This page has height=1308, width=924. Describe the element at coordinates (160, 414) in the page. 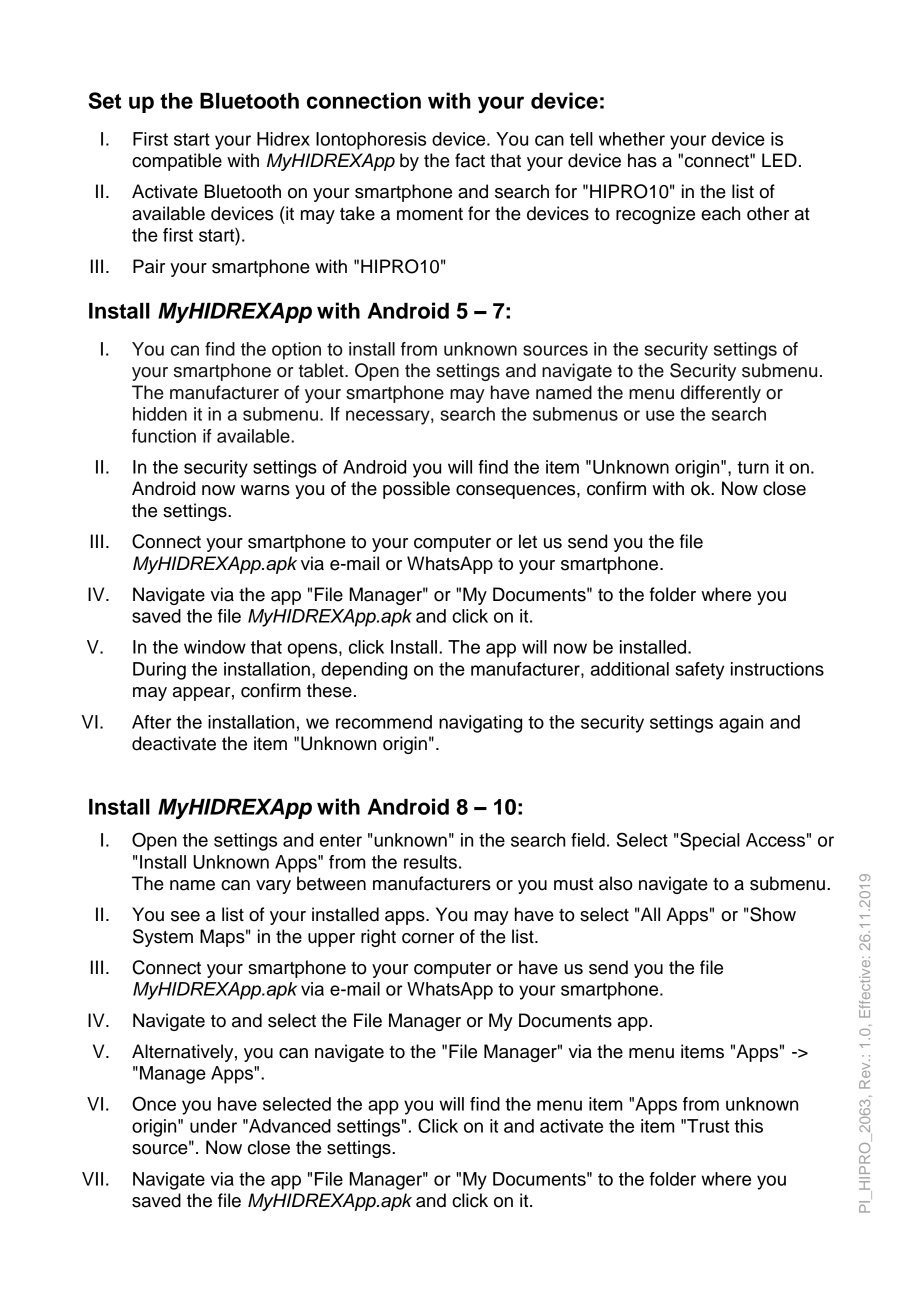

I see `hidden` at that location.
